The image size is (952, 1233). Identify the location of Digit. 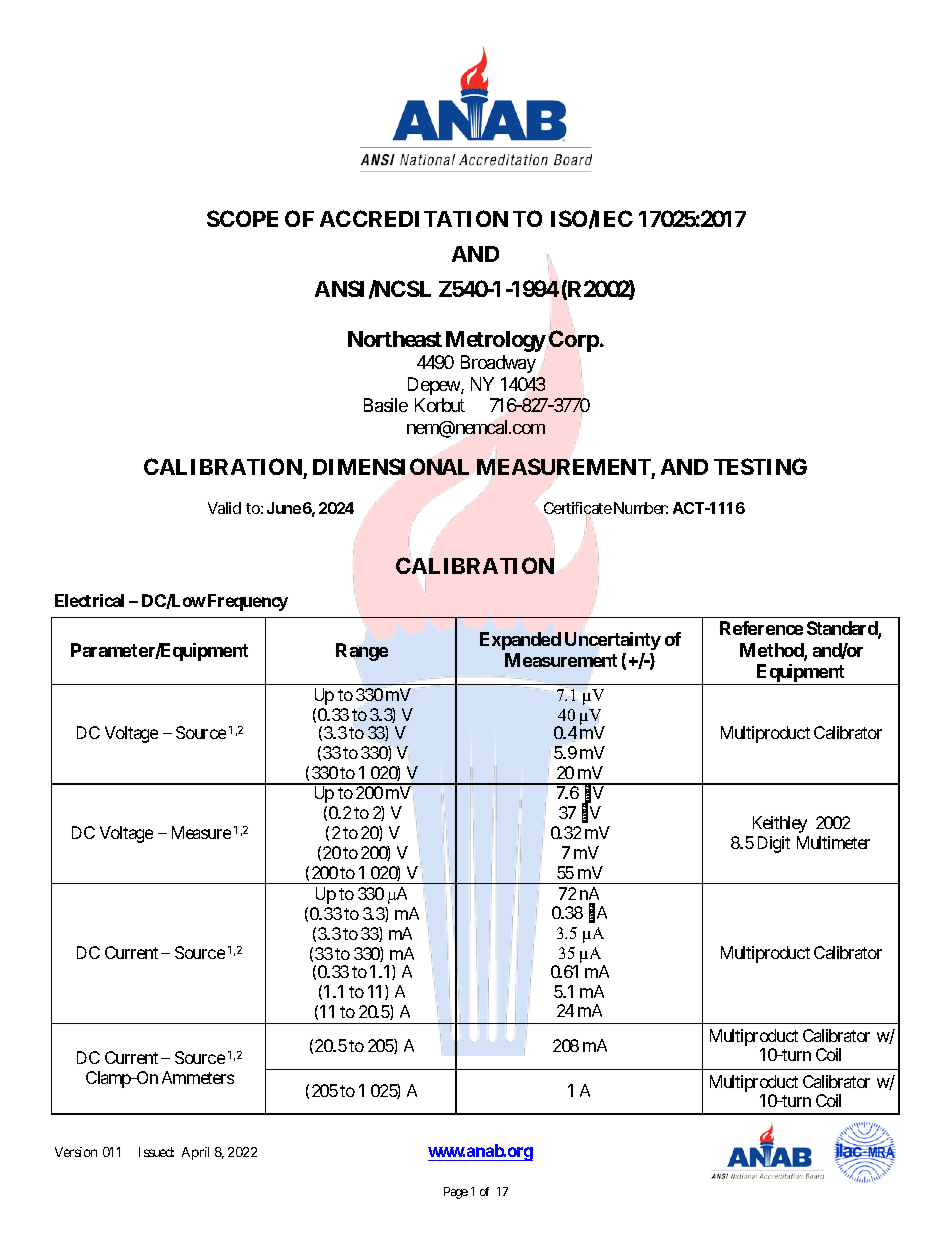
(774, 844).
